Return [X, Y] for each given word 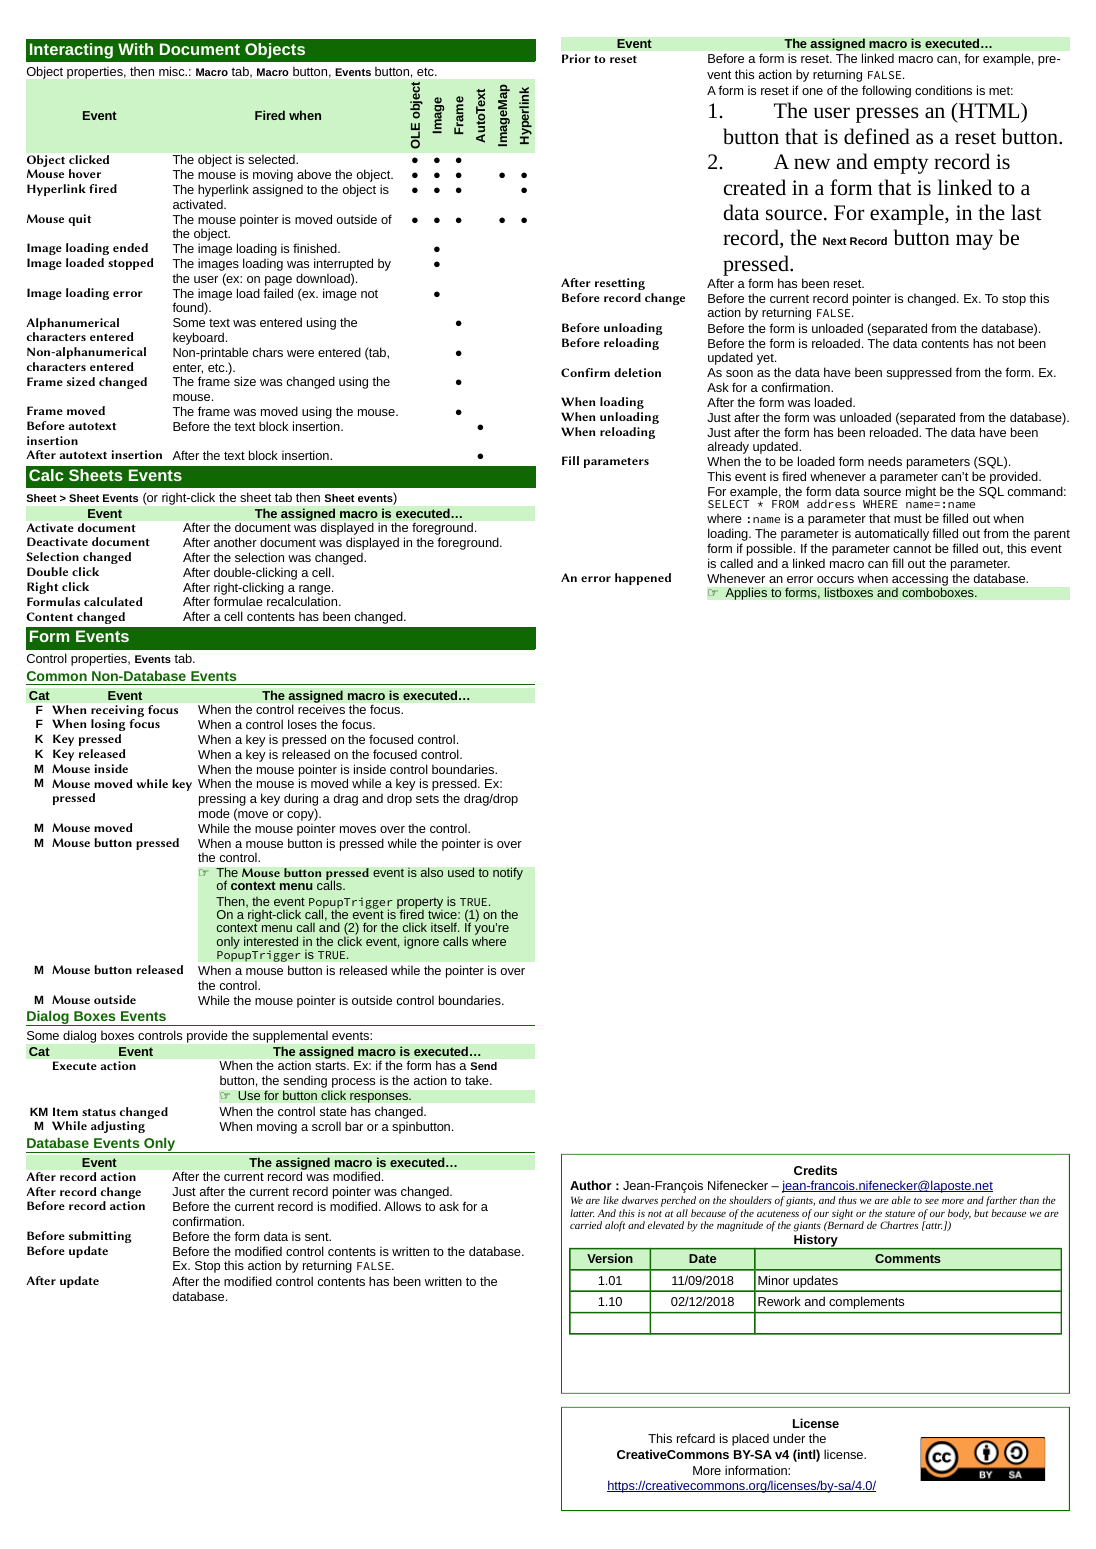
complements [866, 1303]
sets [427, 799]
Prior [576, 58]
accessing [920, 581]
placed [750, 1439]
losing [108, 725]
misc [173, 71]
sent [318, 1236]
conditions [943, 90]
